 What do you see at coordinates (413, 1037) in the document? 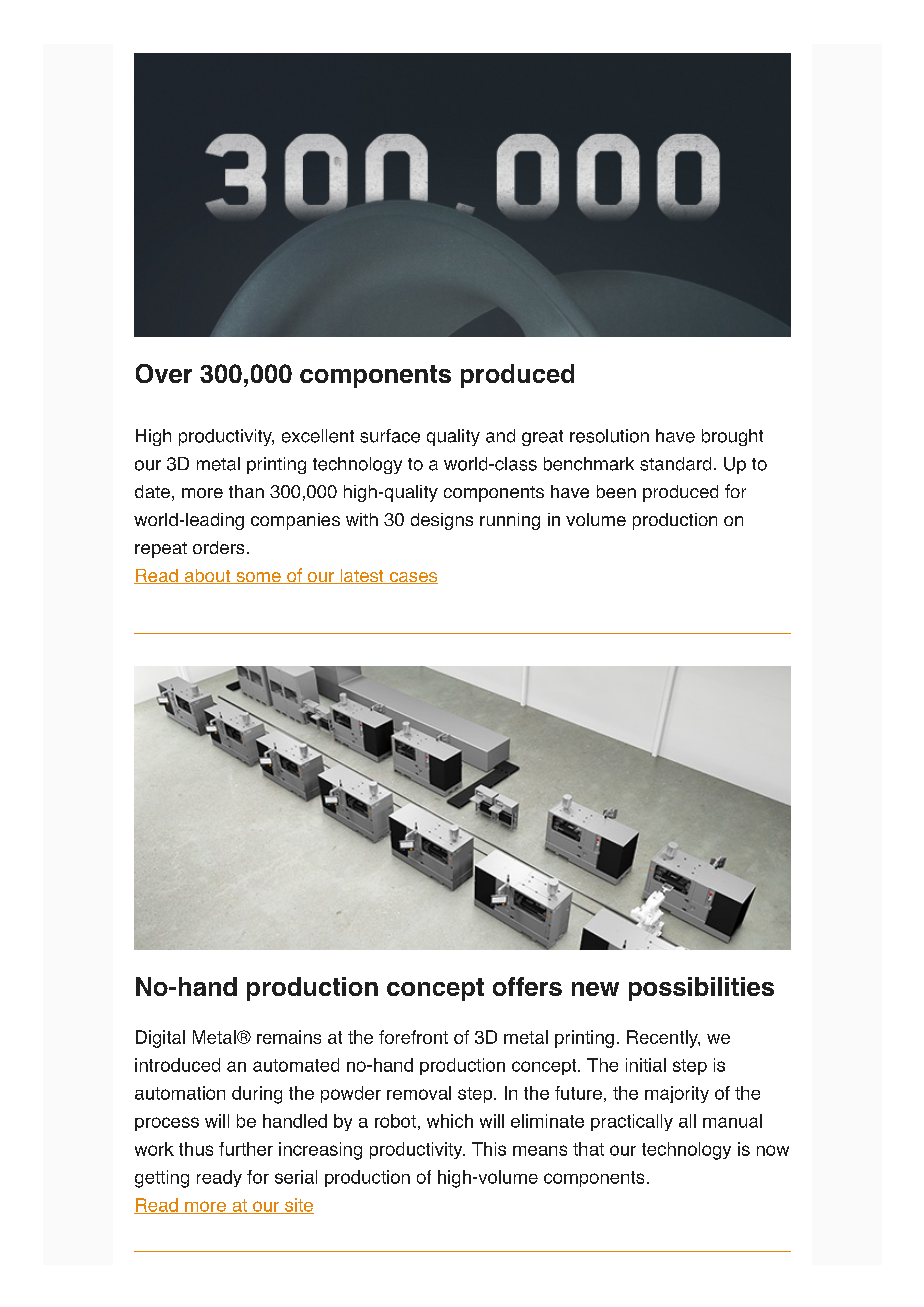
I see `forefront` at bounding box center [413, 1037].
